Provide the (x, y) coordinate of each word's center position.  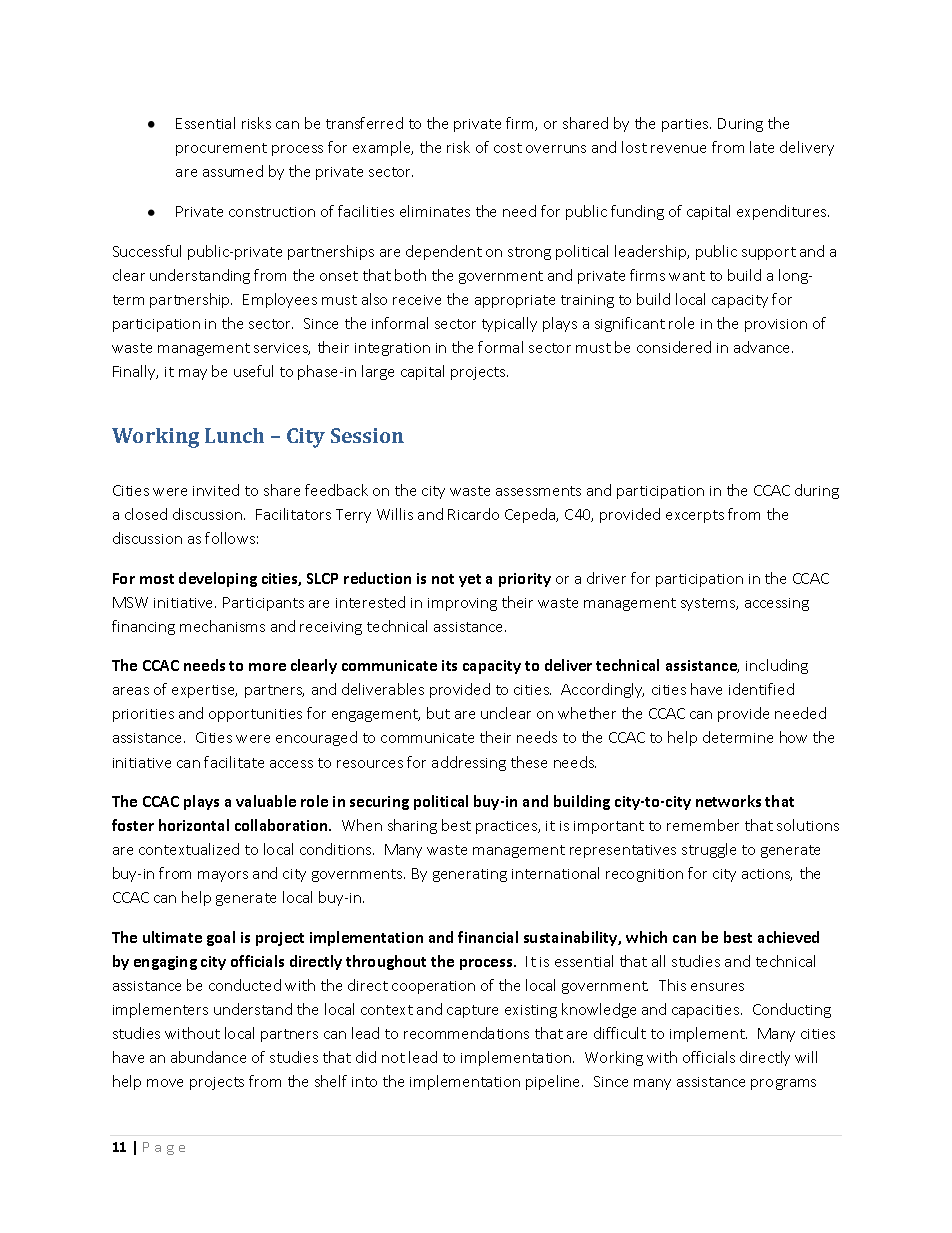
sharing (412, 826)
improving (462, 604)
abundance (208, 1057)
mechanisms (222, 626)
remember (703, 825)
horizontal (194, 825)
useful (253, 371)
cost (508, 148)
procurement (221, 149)
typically (509, 324)
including (777, 666)
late (762, 147)
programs (783, 1084)
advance (763, 347)
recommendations (466, 1033)
